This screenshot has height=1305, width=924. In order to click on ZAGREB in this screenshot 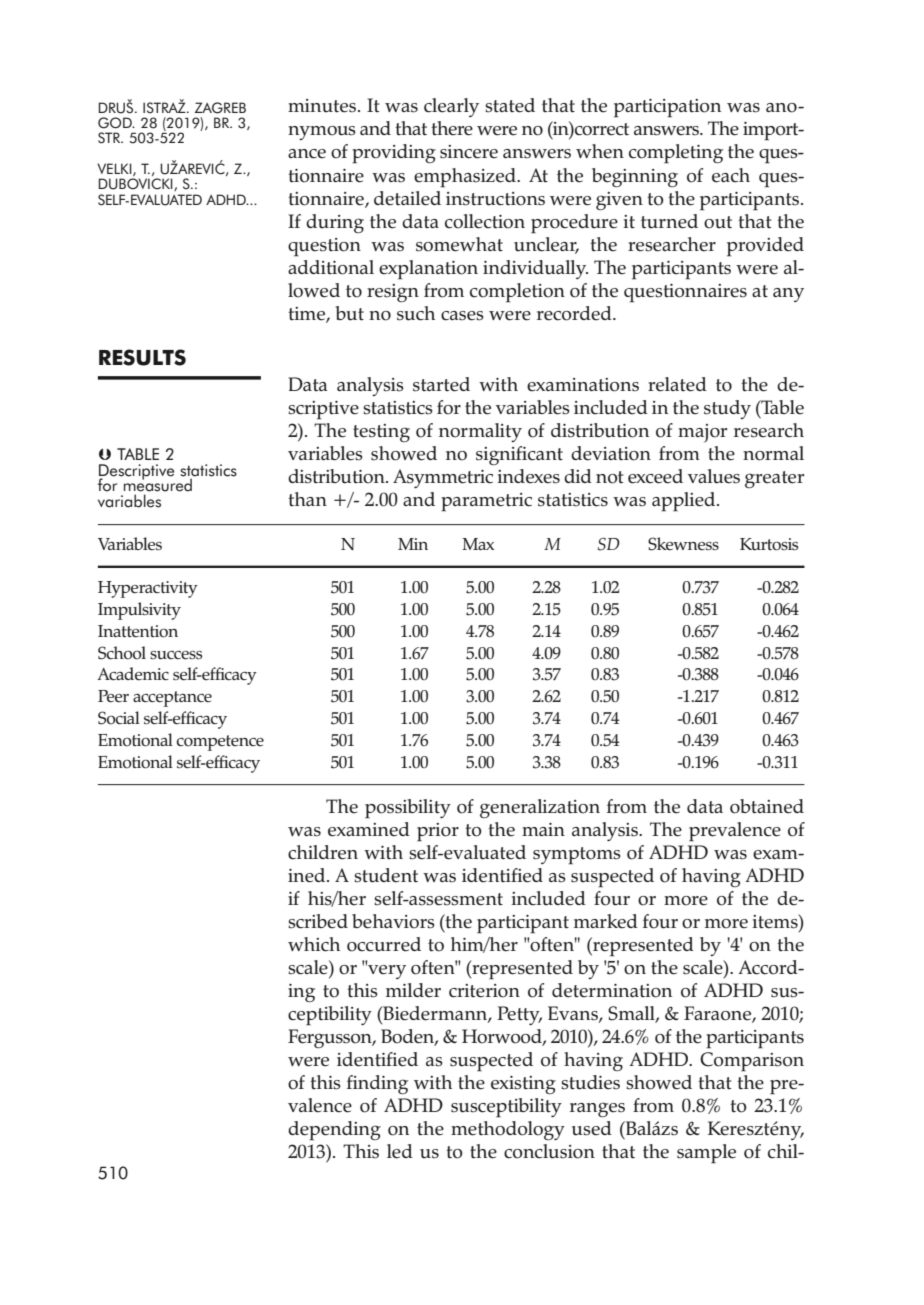, I will do `click(220, 108)`.
